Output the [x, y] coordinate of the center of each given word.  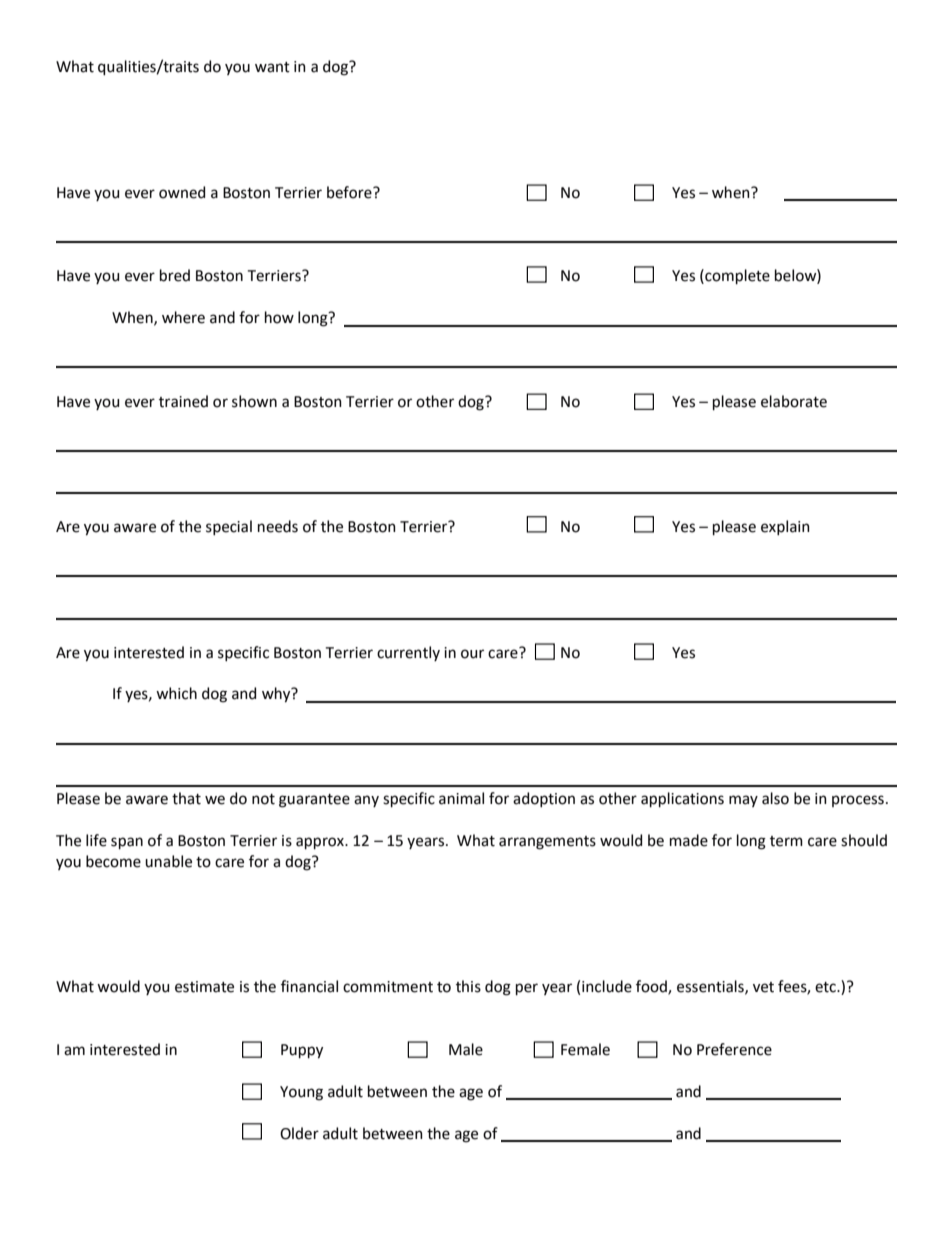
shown [254, 401]
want [272, 67]
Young [301, 1093]
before [350, 192]
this [468, 986]
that [186, 798]
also [775, 798]
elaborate [794, 401]
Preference [734, 1049]
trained [183, 401]
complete [736, 276]
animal [461, 798]
